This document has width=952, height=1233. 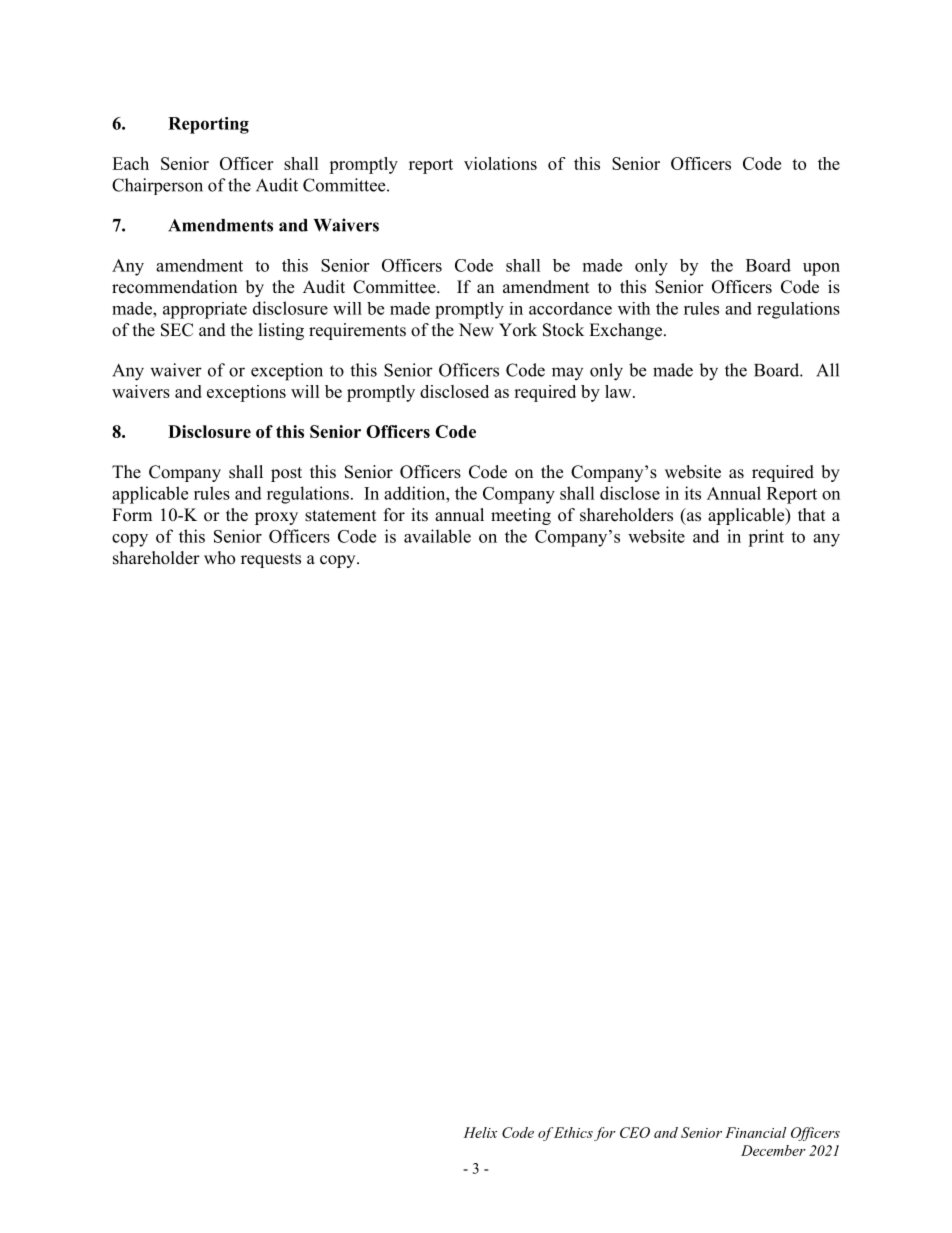 What do you see at coordinates (437, 536) in the document?
I see `available` at bounding box center [437, 536].
